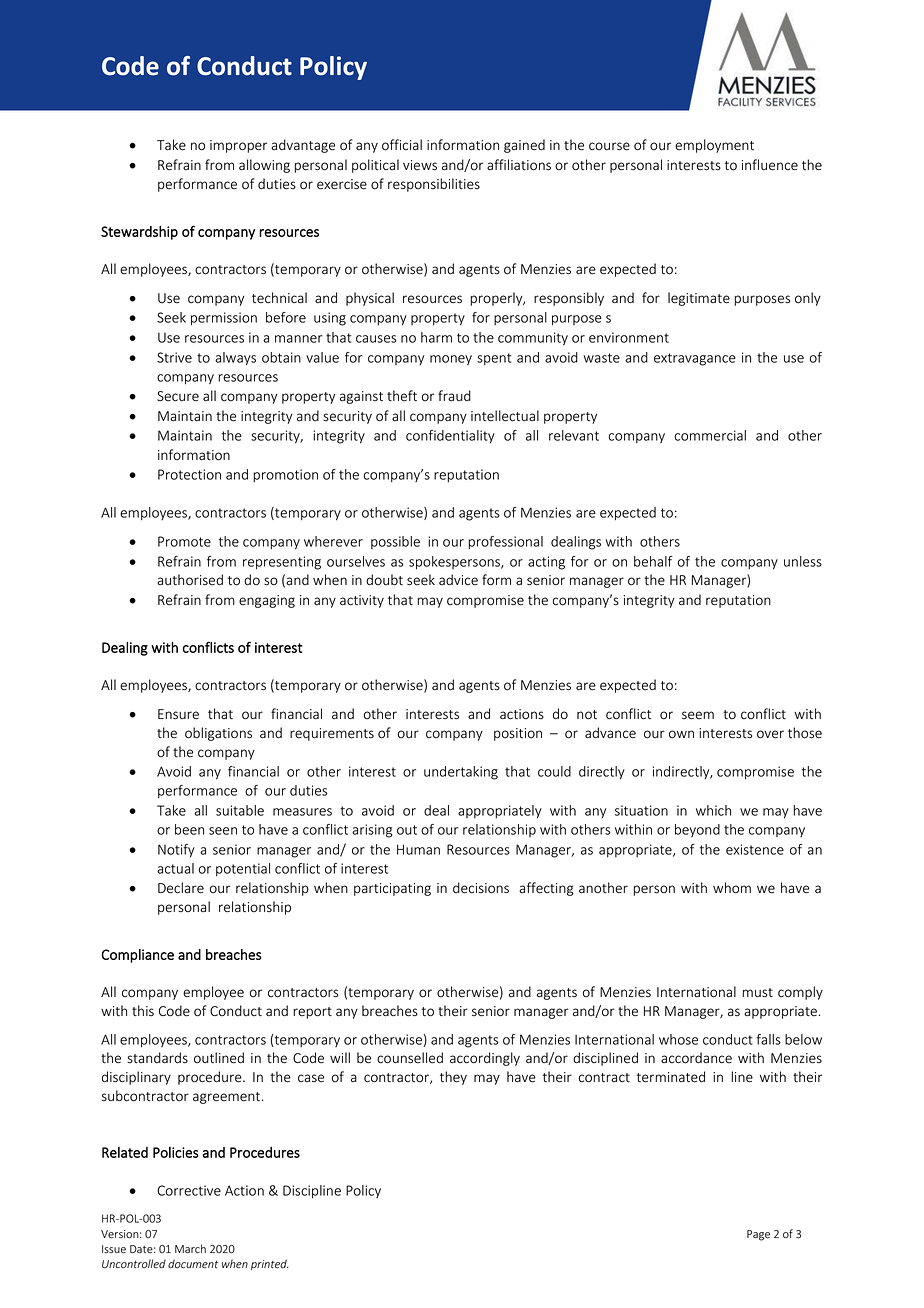 The width and height of the screenshot is (924, 1308). What do you see at coordinates (190, 1248) in the screenshot?
I see `March` at bounding box center [190, 1248].
